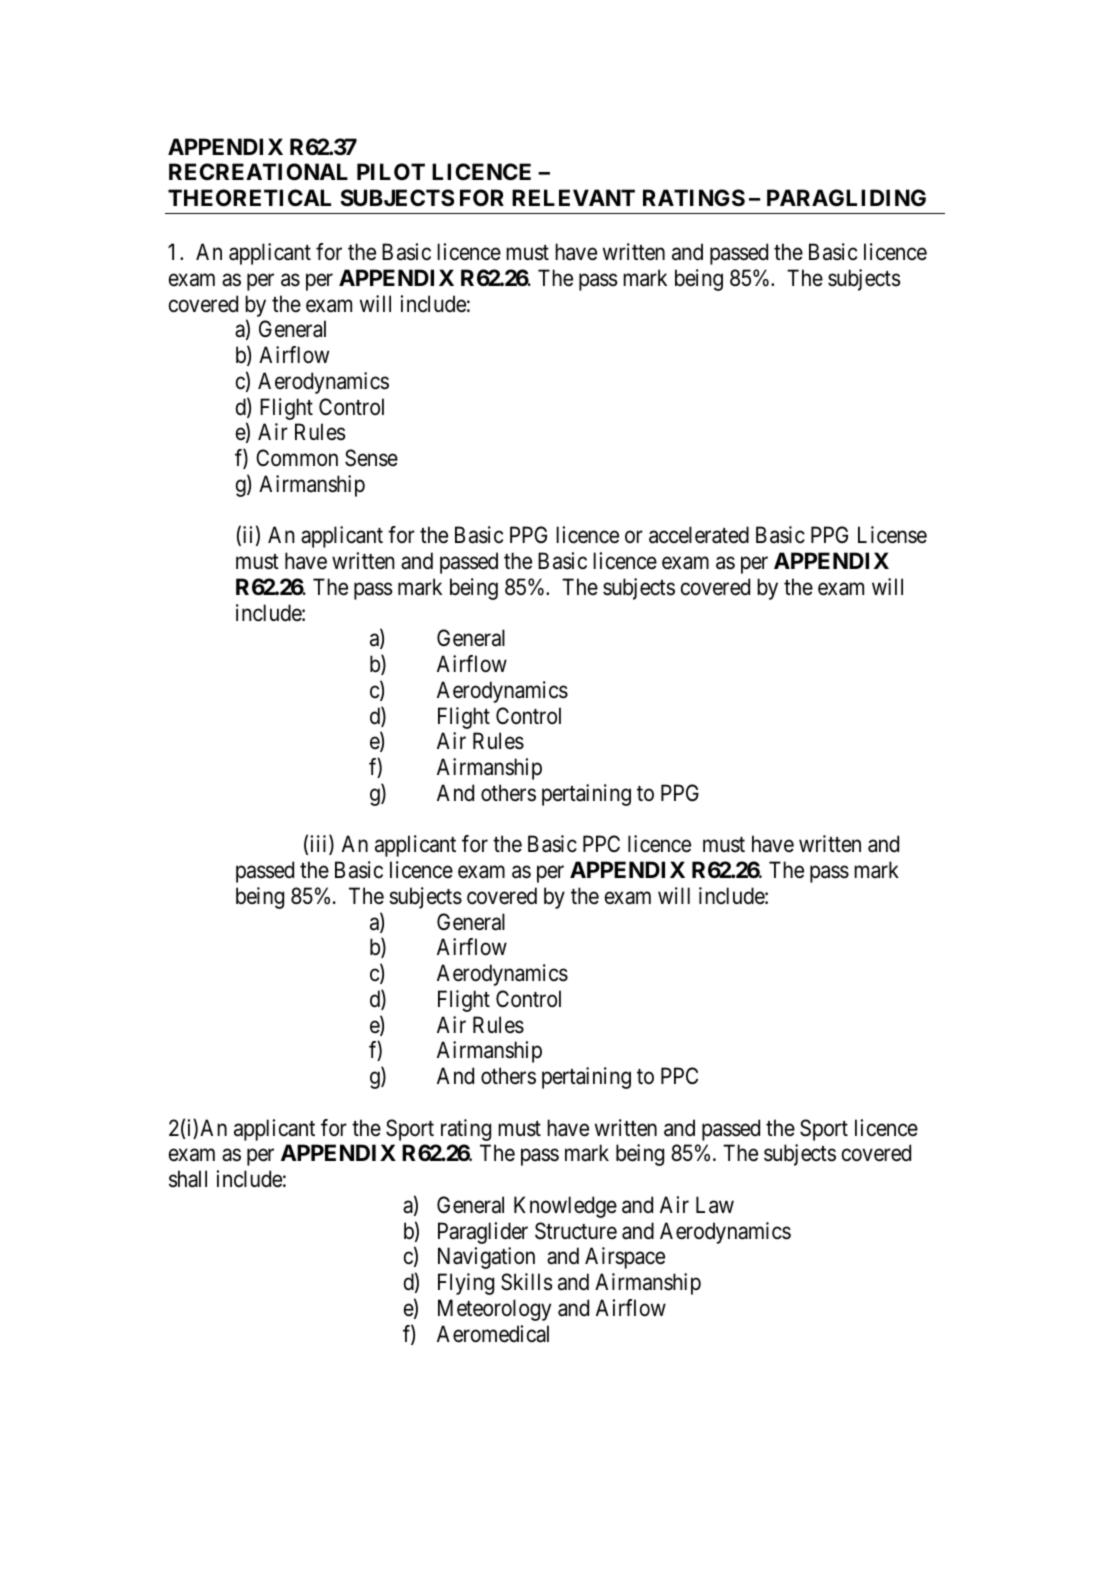 This screenshot has width=1110, height=1571. What do you see at coordinates (715, 1205) in the screenshot?
I see `Law` at bounding box center [715, 1205].
